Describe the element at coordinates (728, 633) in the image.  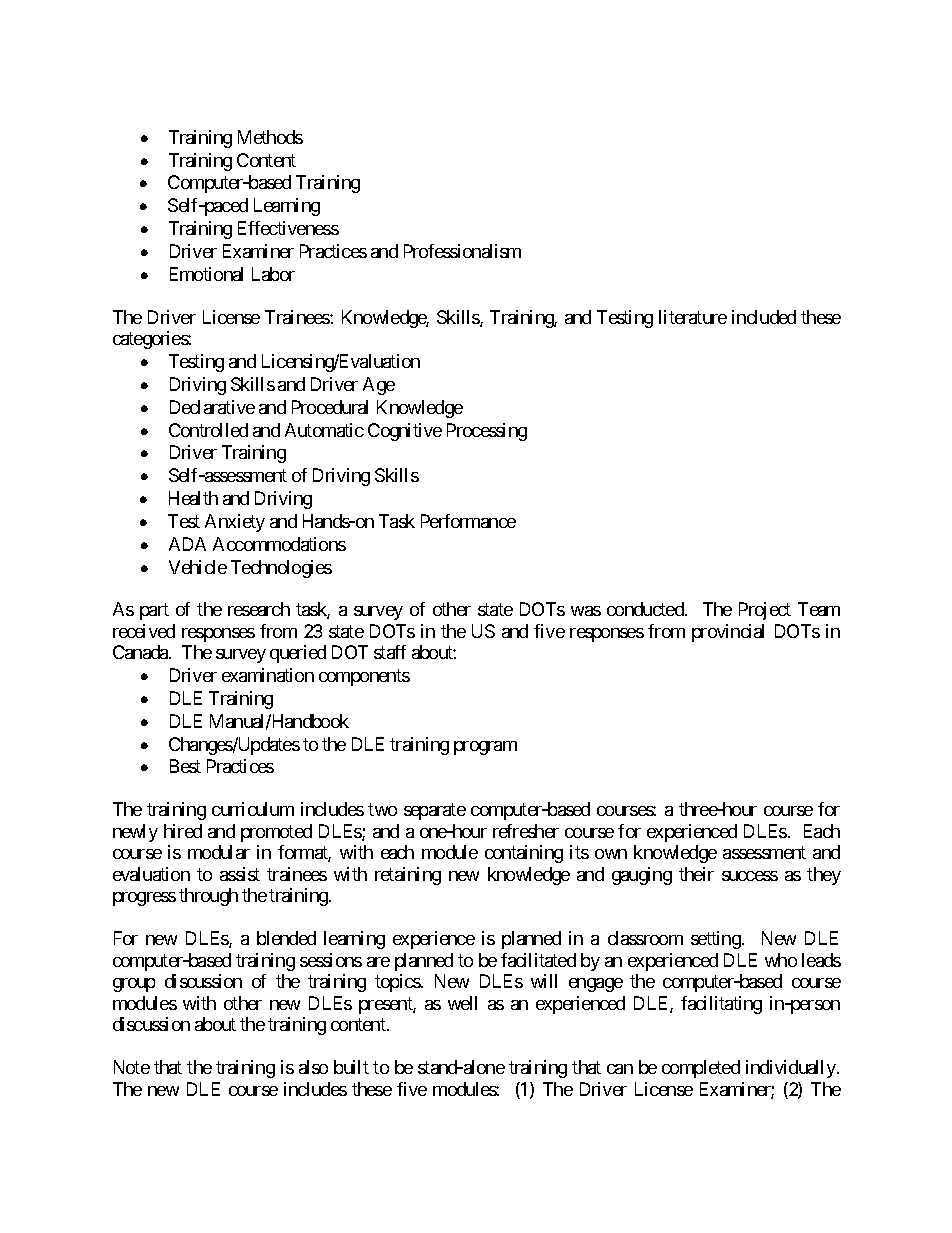
I see `provincial` at that location.
